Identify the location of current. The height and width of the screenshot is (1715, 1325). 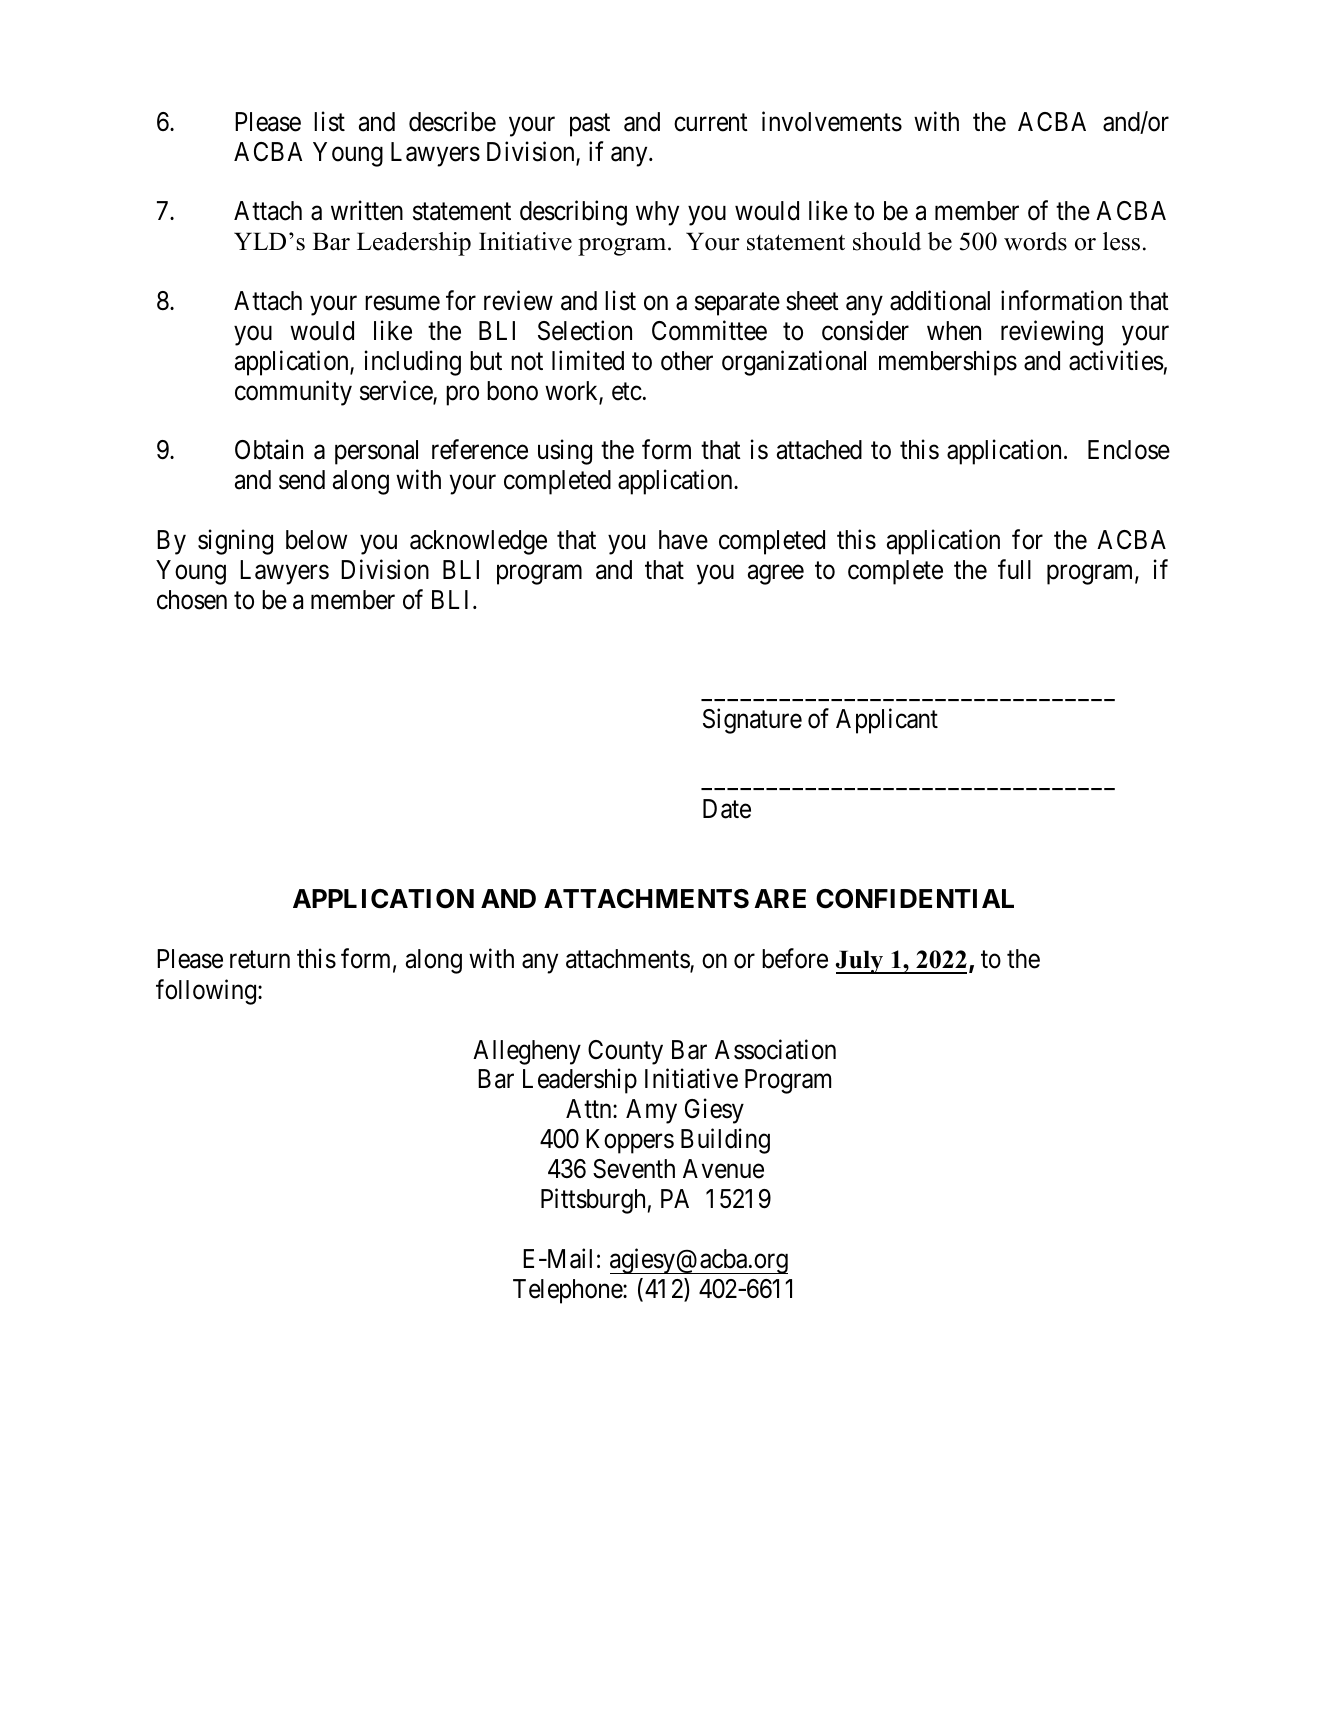
(711, 123).
